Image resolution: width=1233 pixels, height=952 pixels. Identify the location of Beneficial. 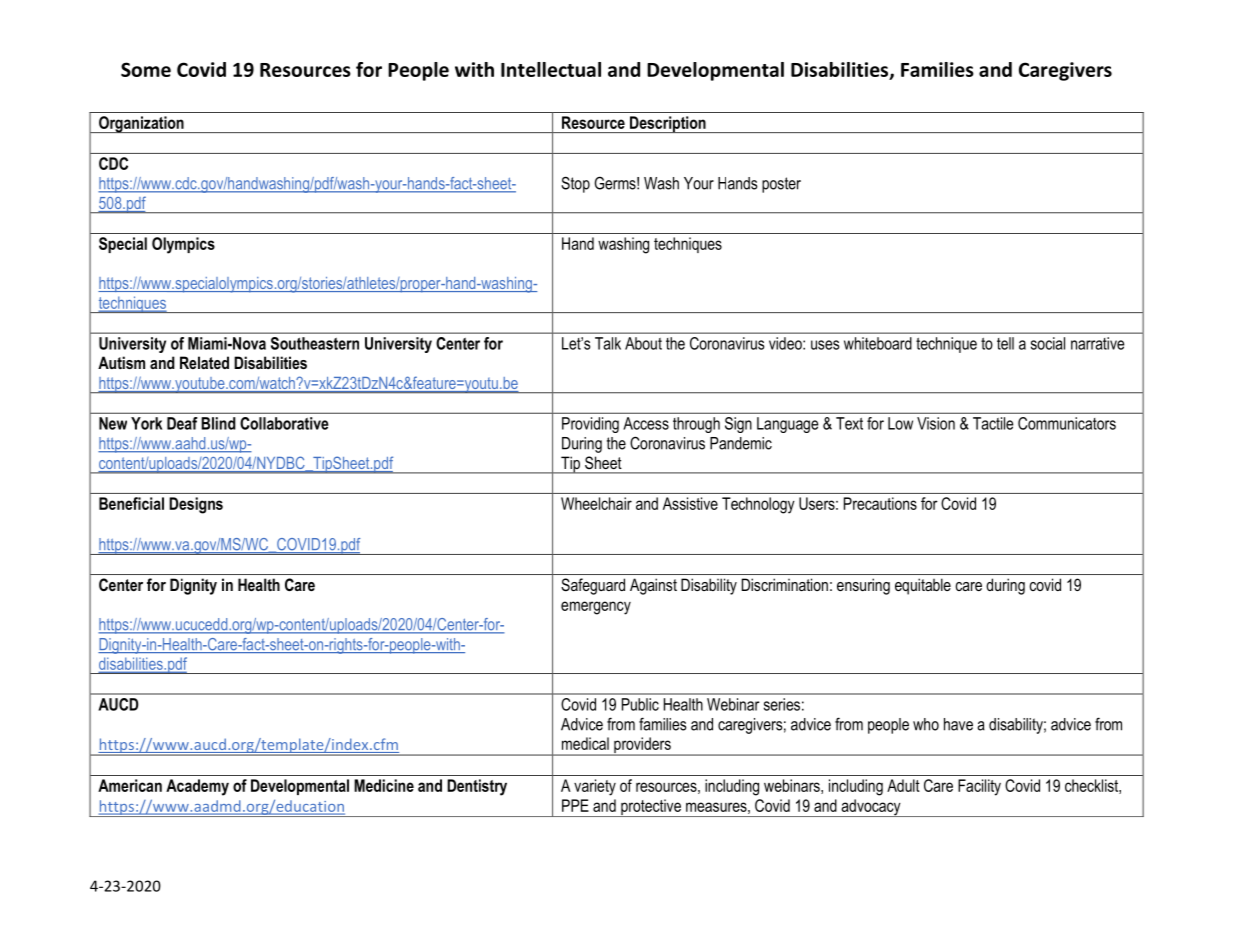
(131, 503).
